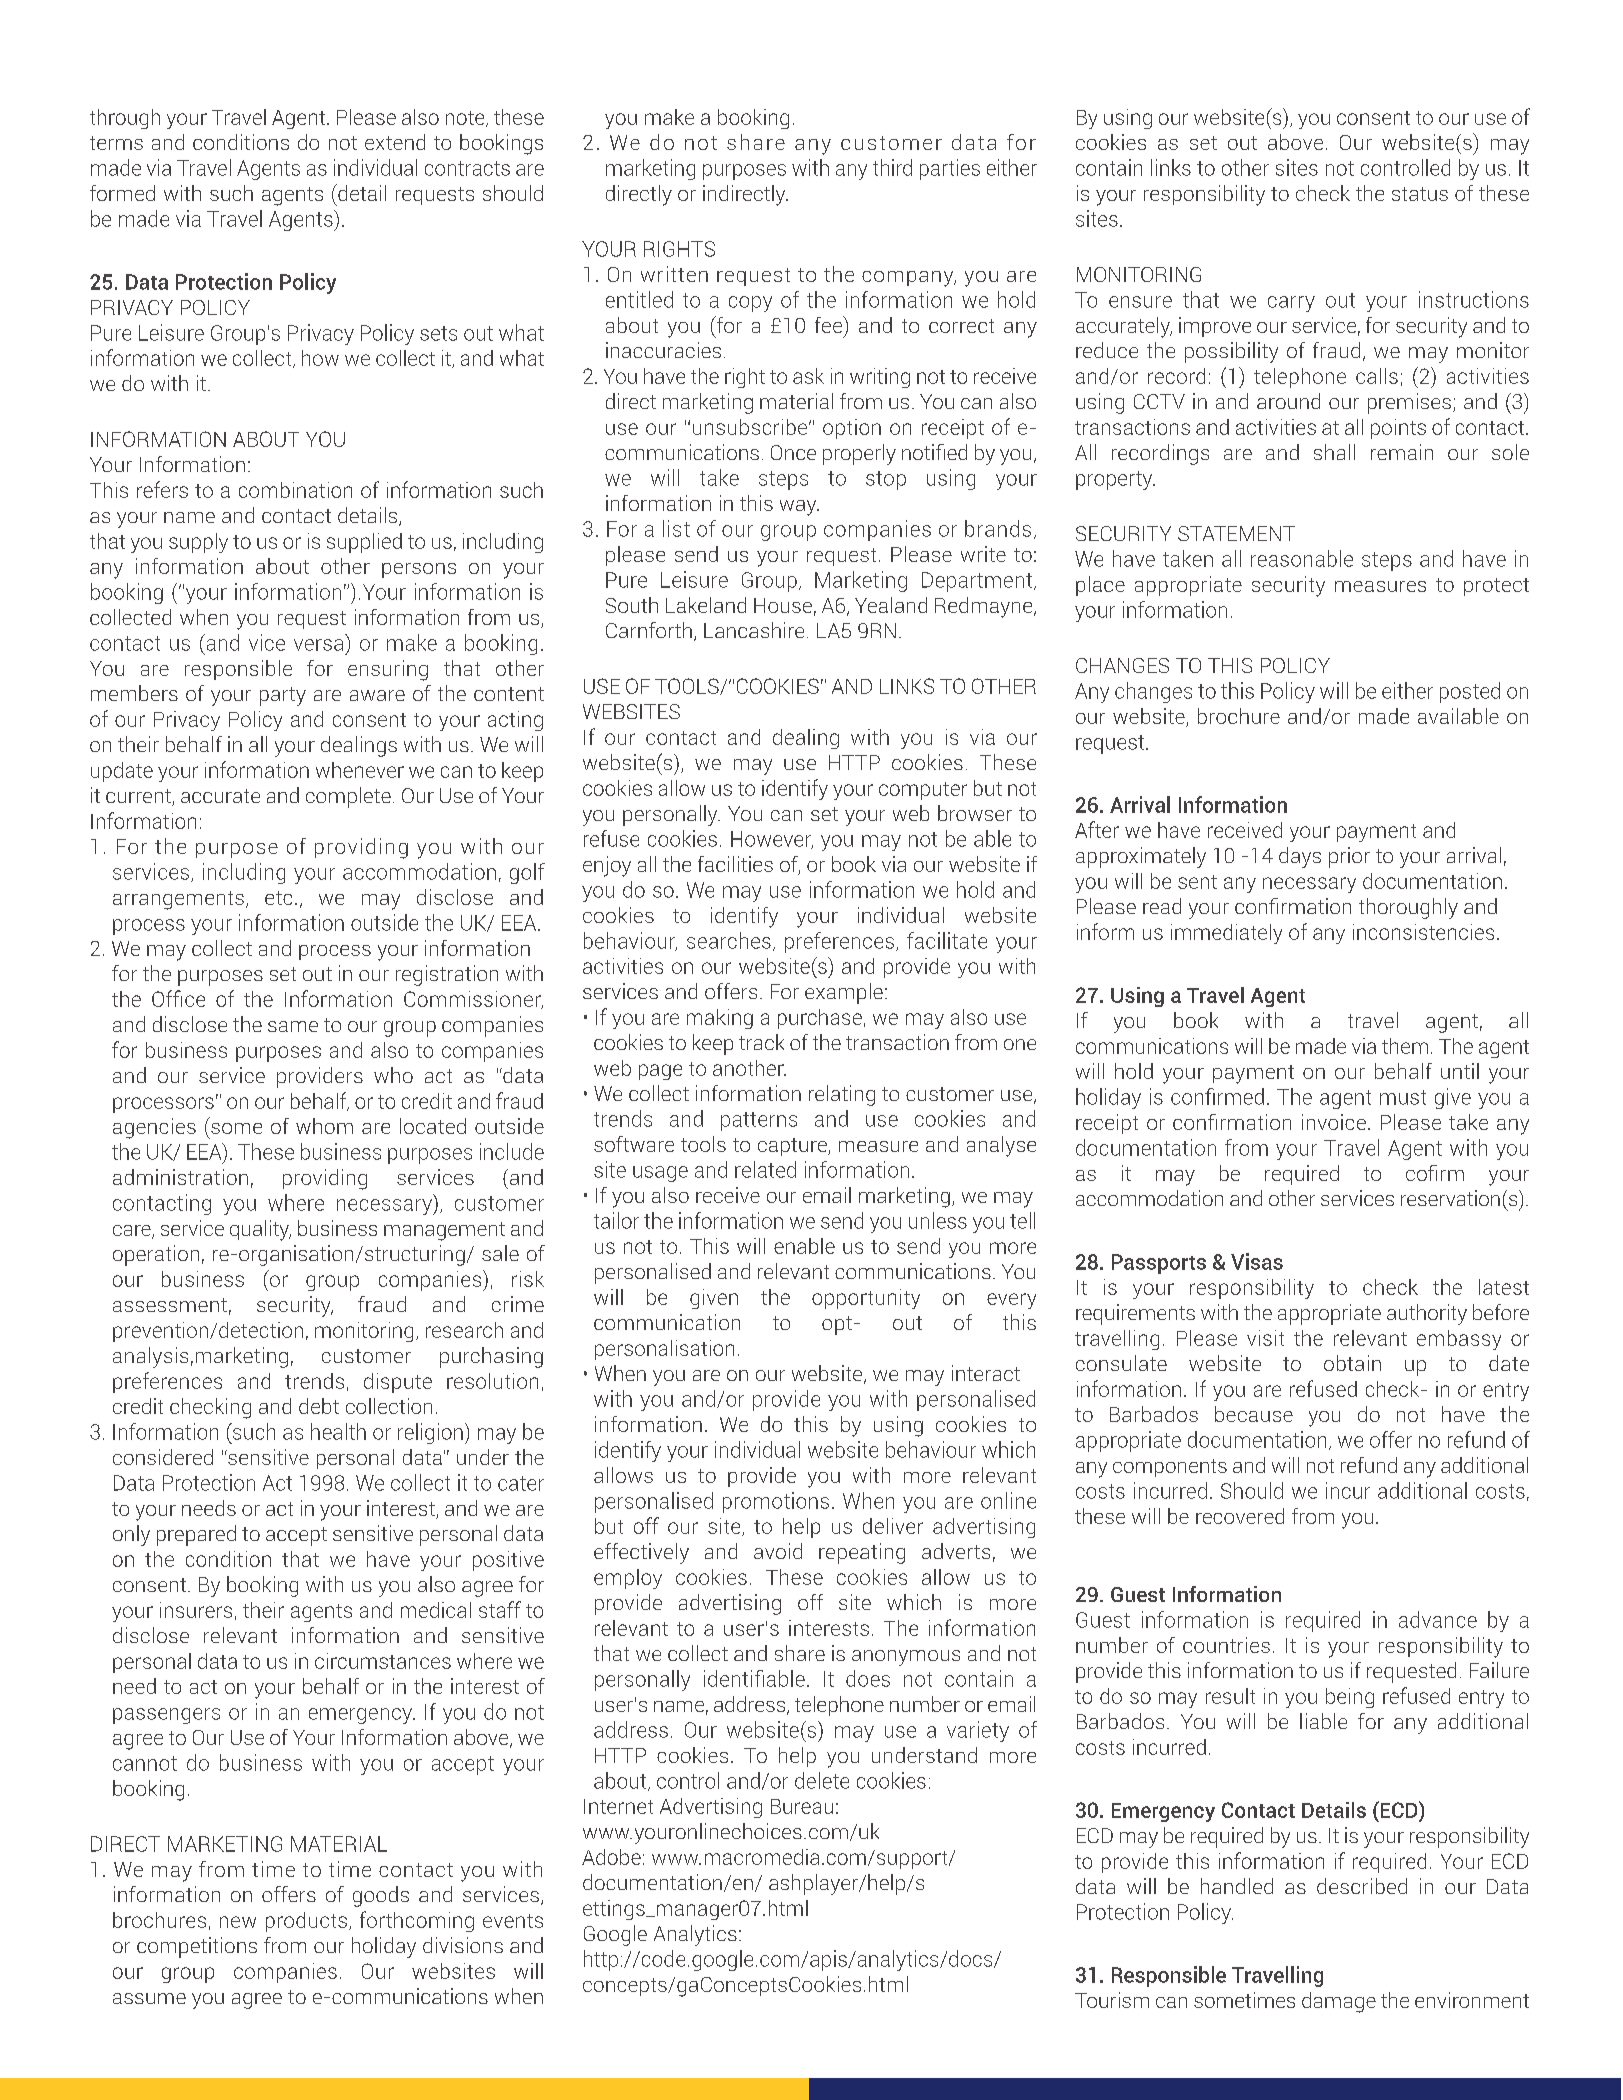 The image size is (1623, 2100). What do you see at coordinates (306, 1922) in the screenshot?
I see `products` at bounding box center [306, 1922].
